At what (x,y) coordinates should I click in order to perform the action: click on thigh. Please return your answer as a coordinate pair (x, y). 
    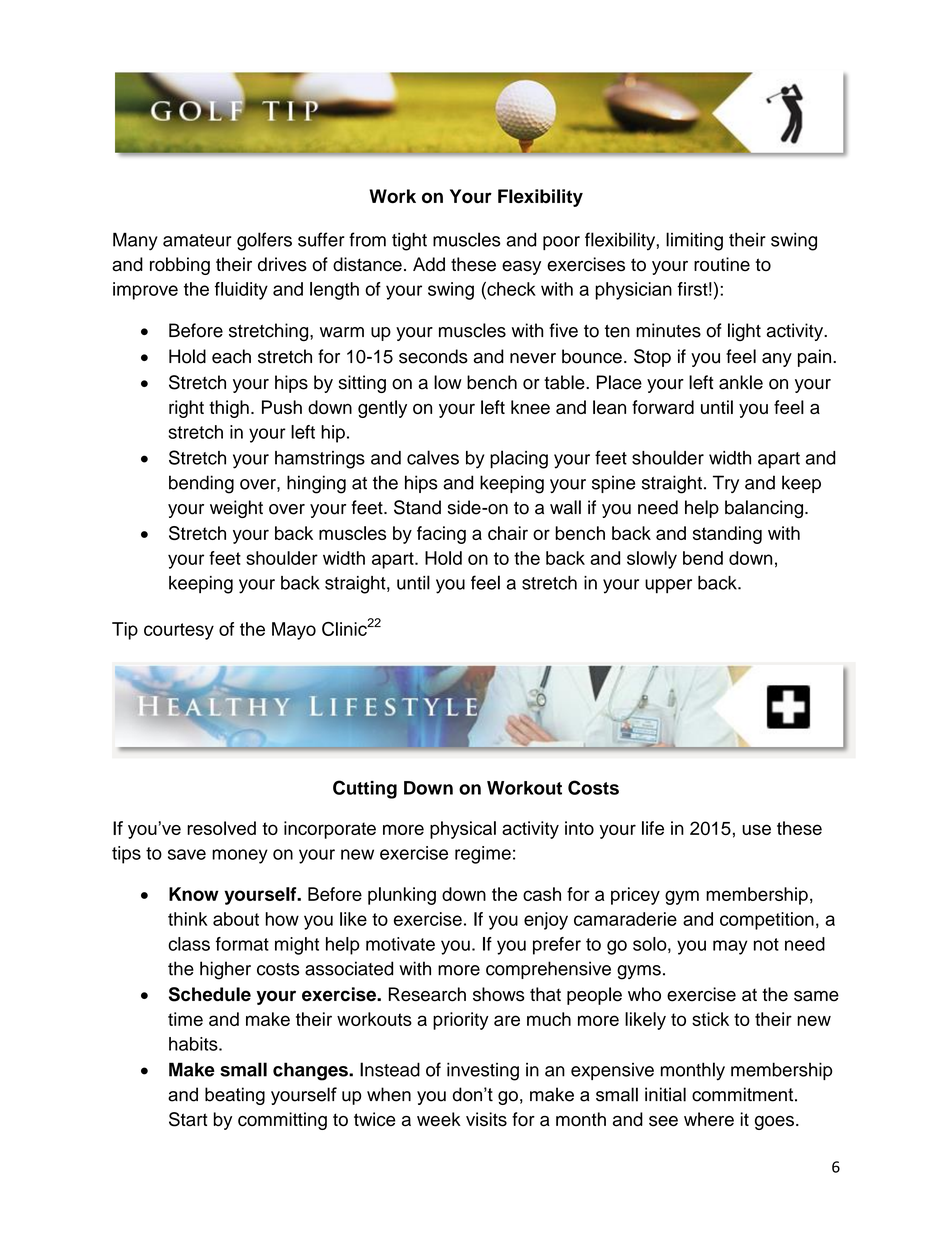
    Looking at the image, I should click on (229, 409).
